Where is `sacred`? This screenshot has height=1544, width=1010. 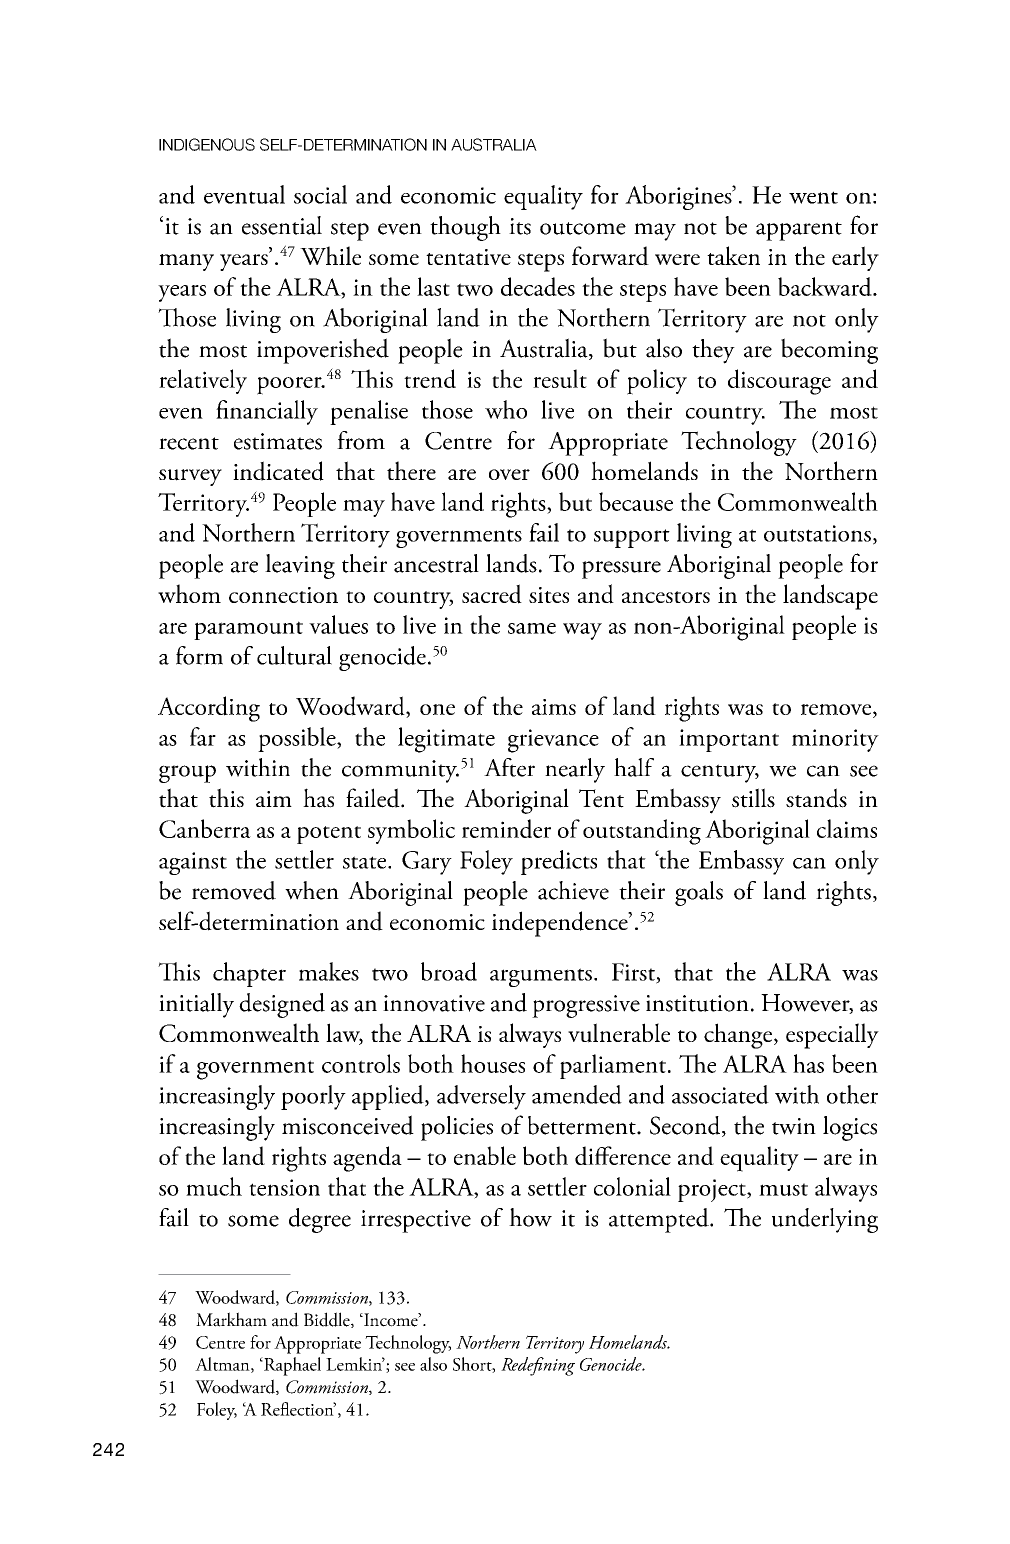 sacred is located at coordinates (492, 594).
